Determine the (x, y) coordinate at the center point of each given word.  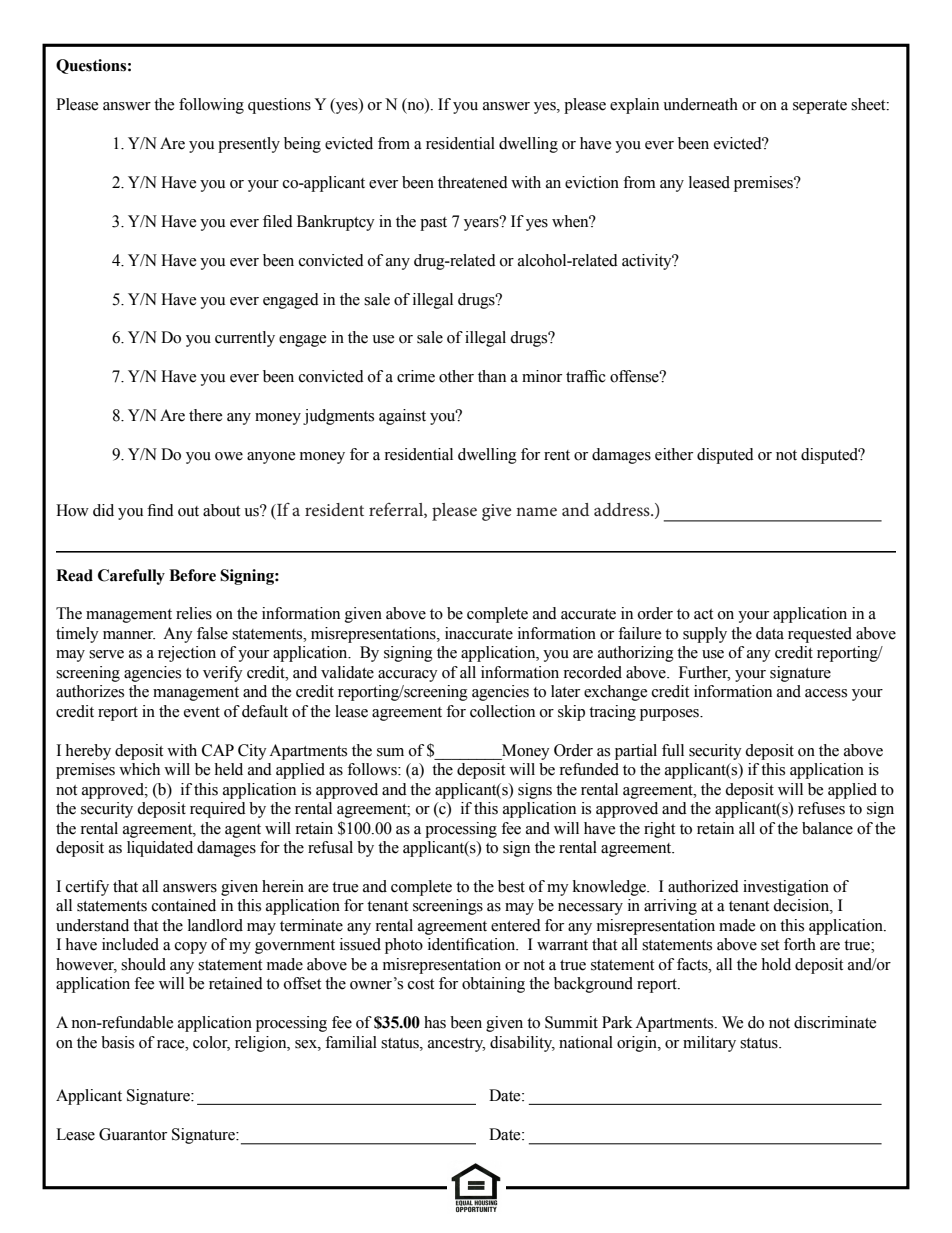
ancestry (456, 1045)
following (211, 106)
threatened (473, 182)
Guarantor (133, 1134)
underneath (700, 104)
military (709, 1044)
